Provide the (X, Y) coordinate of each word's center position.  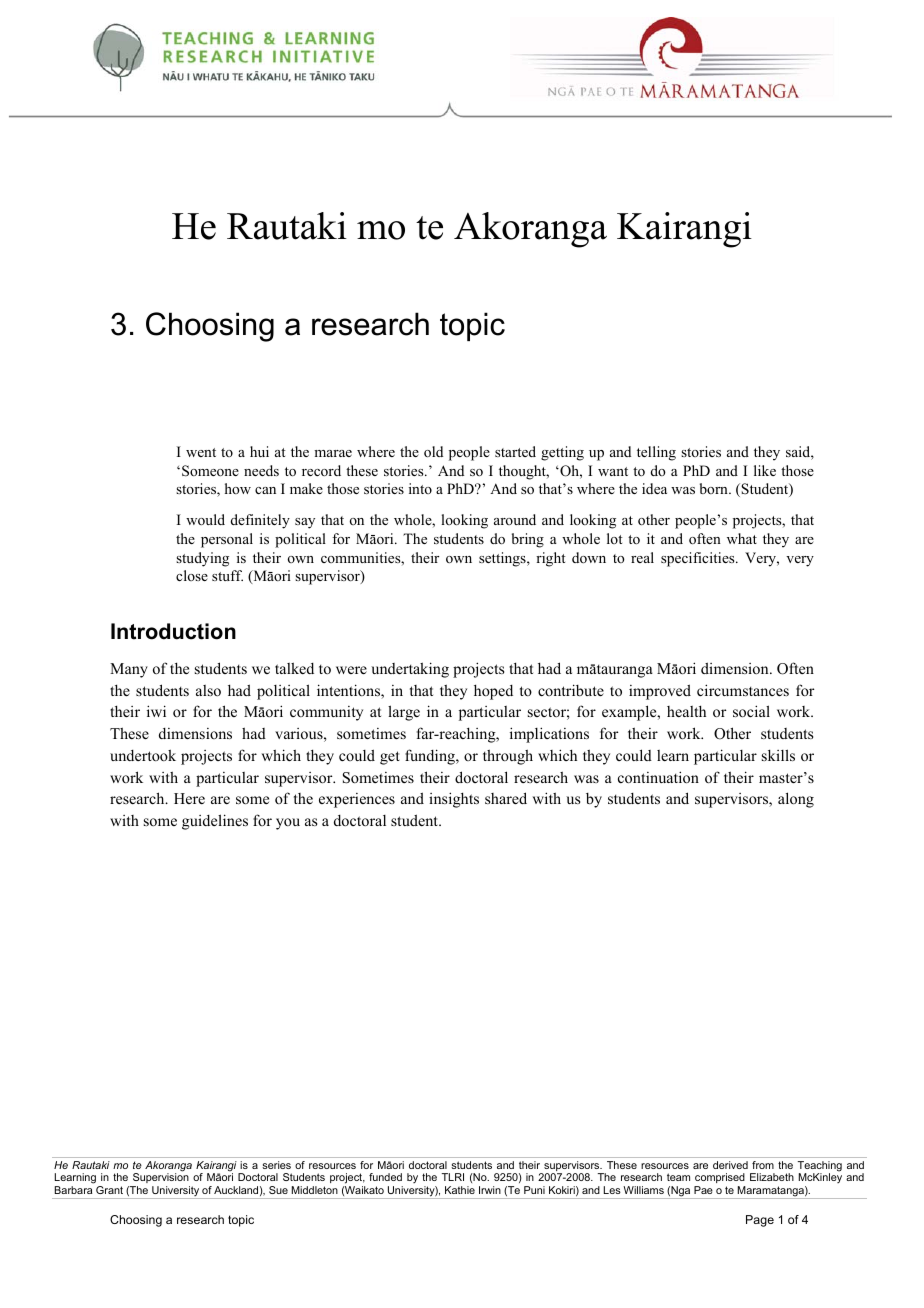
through (508, 757)
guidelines (215, 822)
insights (454, 800)
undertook (143, 755)
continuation (658, 777)
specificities (699, 559)
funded (385, 1177)
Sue (278, 1190)
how (238, 488)
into (420, 488)
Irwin (490, 1190)
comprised (720, 1178)
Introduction (173, 631)
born (715, 488)
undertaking (410, 670)
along (796, 800)
